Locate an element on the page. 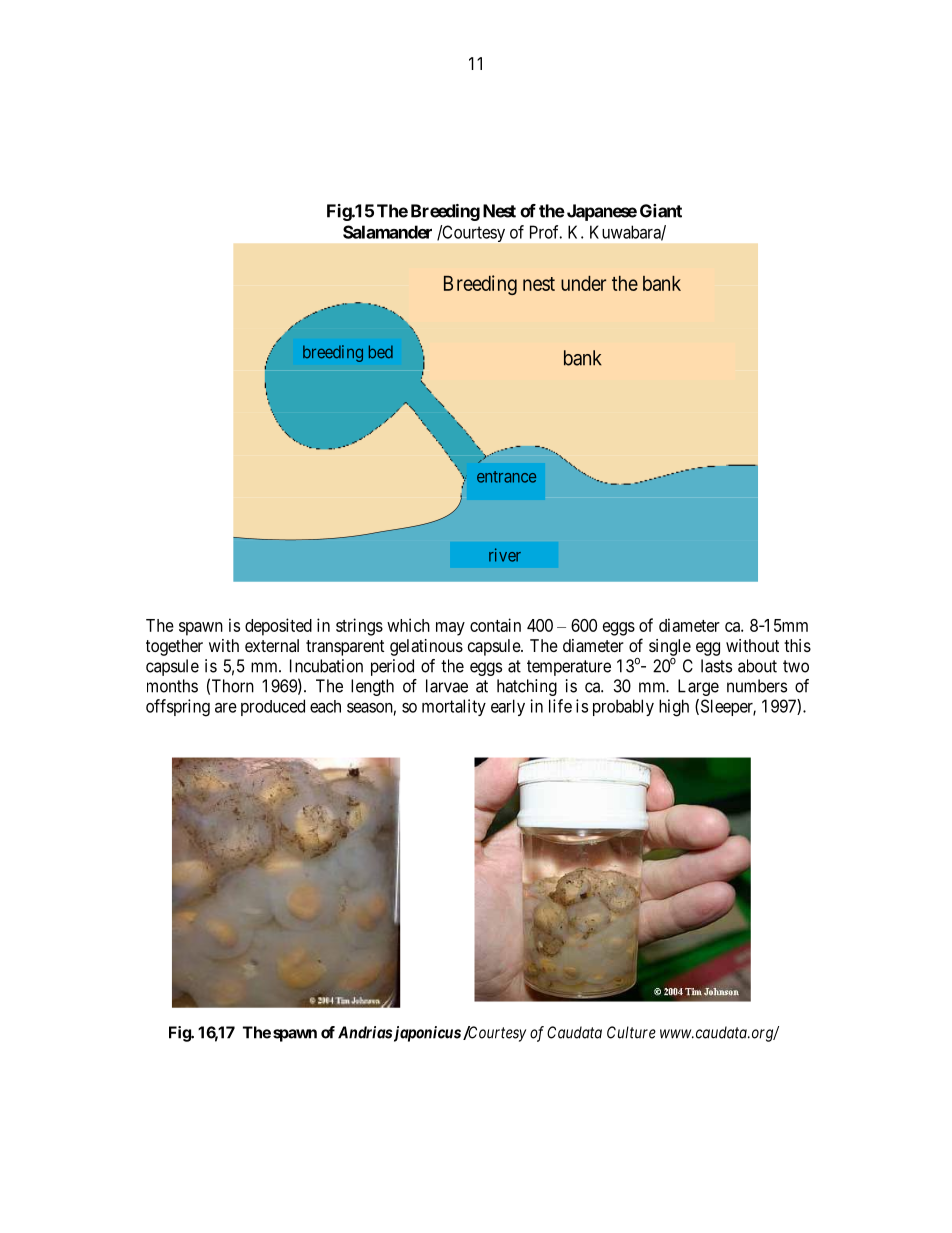  Salamander is located at coordinates (387, 232).
